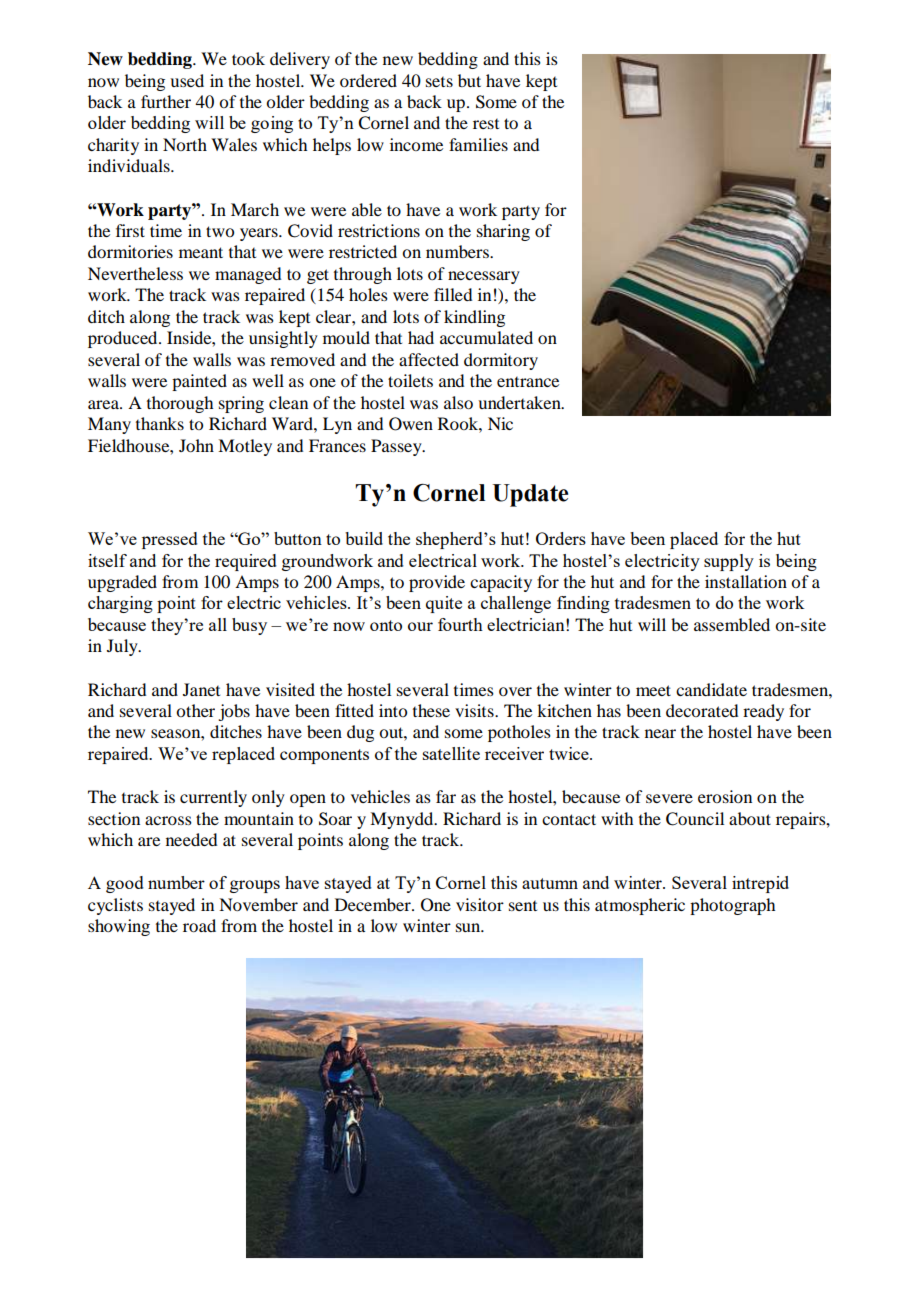 This screenshot has height=1308, width=924. What do you see at coordinates (199, 925) in the screenshot?
I see `road` at bounding box center [199, 925].
